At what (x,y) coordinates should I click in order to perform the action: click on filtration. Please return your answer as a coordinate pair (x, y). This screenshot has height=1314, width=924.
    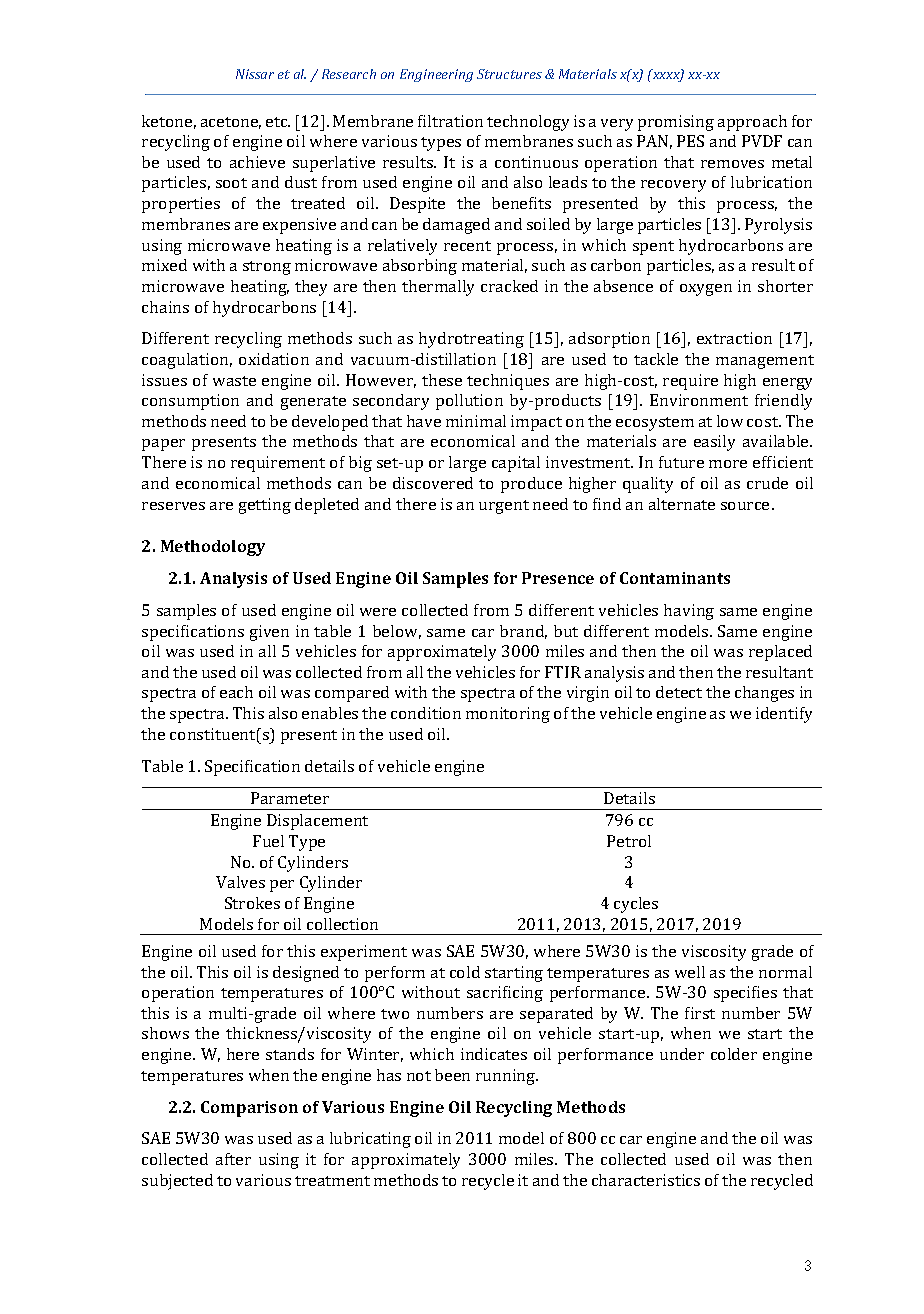
    Looking at the image, I should click on (450, 121).
